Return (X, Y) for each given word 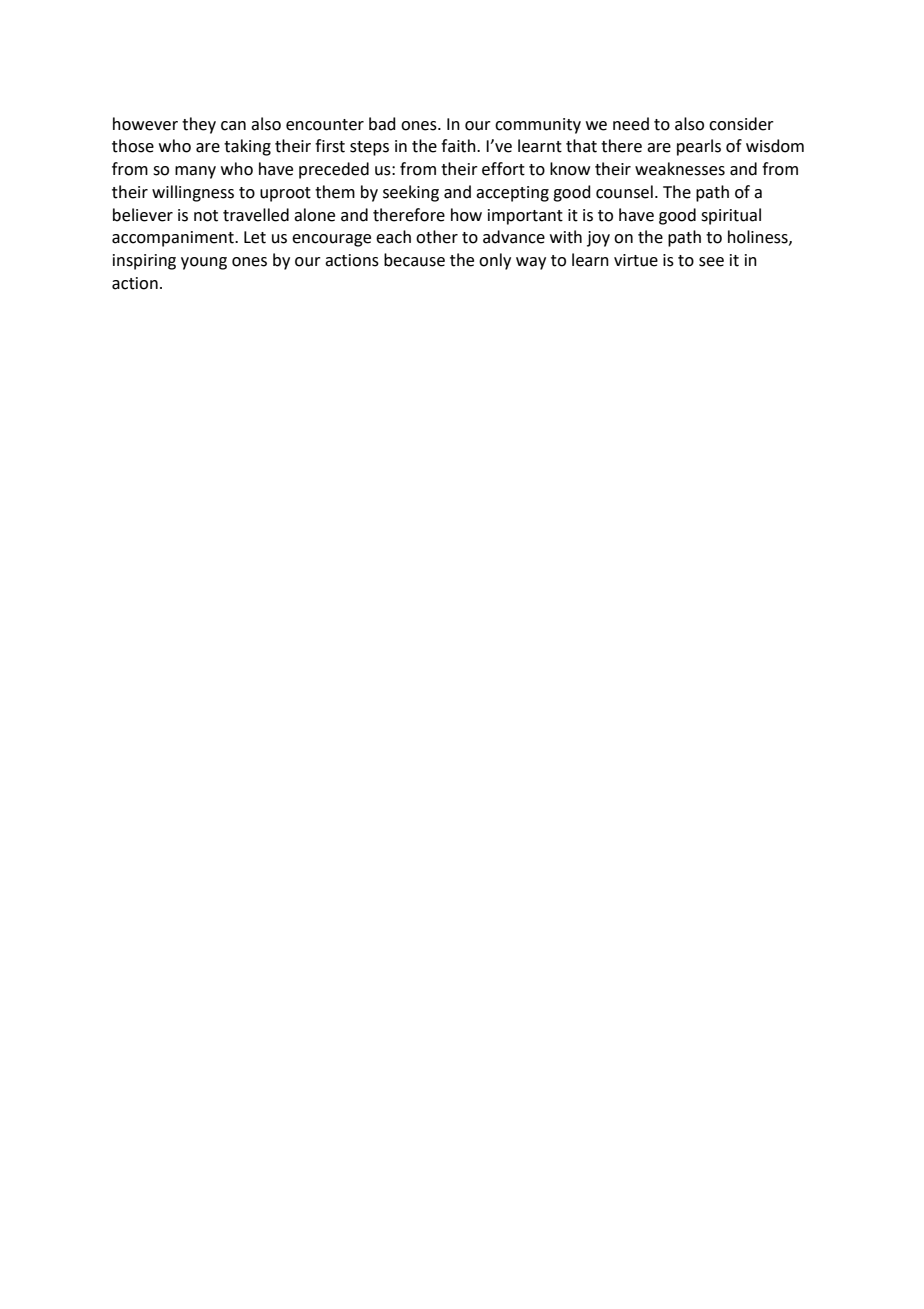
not (206, 216)
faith (459, 146)
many (195, 172)
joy (598, 239)
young (204, 263)
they (199, 125)
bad (382, 124)
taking (247, 147)
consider (741, 124)
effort (503, 169)
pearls (699, 147)
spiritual (731, 216)
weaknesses (680, 169)
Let (255, 237)
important (525, 217)
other (437, 237)
